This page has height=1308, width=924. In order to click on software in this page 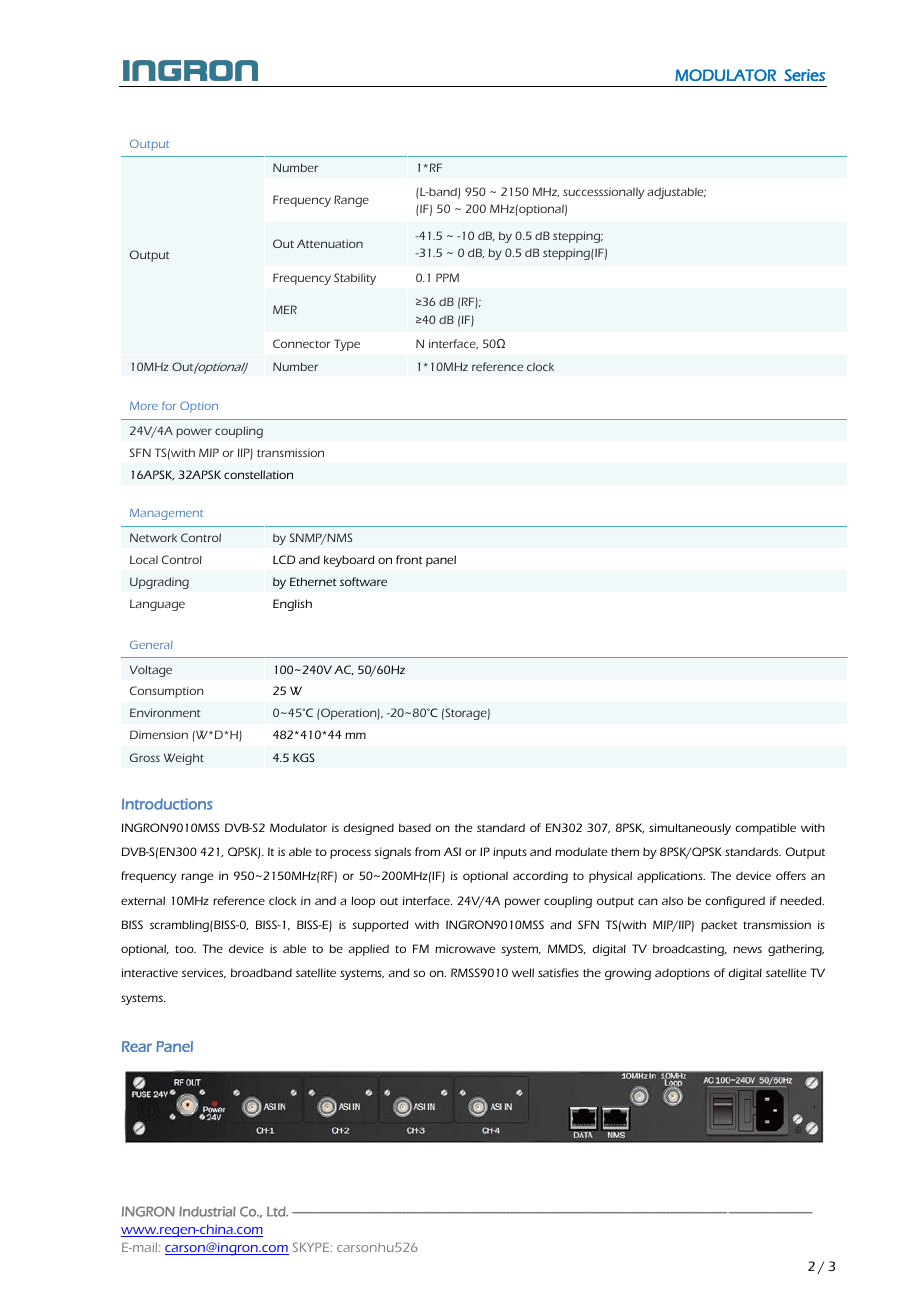, I will do `click(363, 581)`.
